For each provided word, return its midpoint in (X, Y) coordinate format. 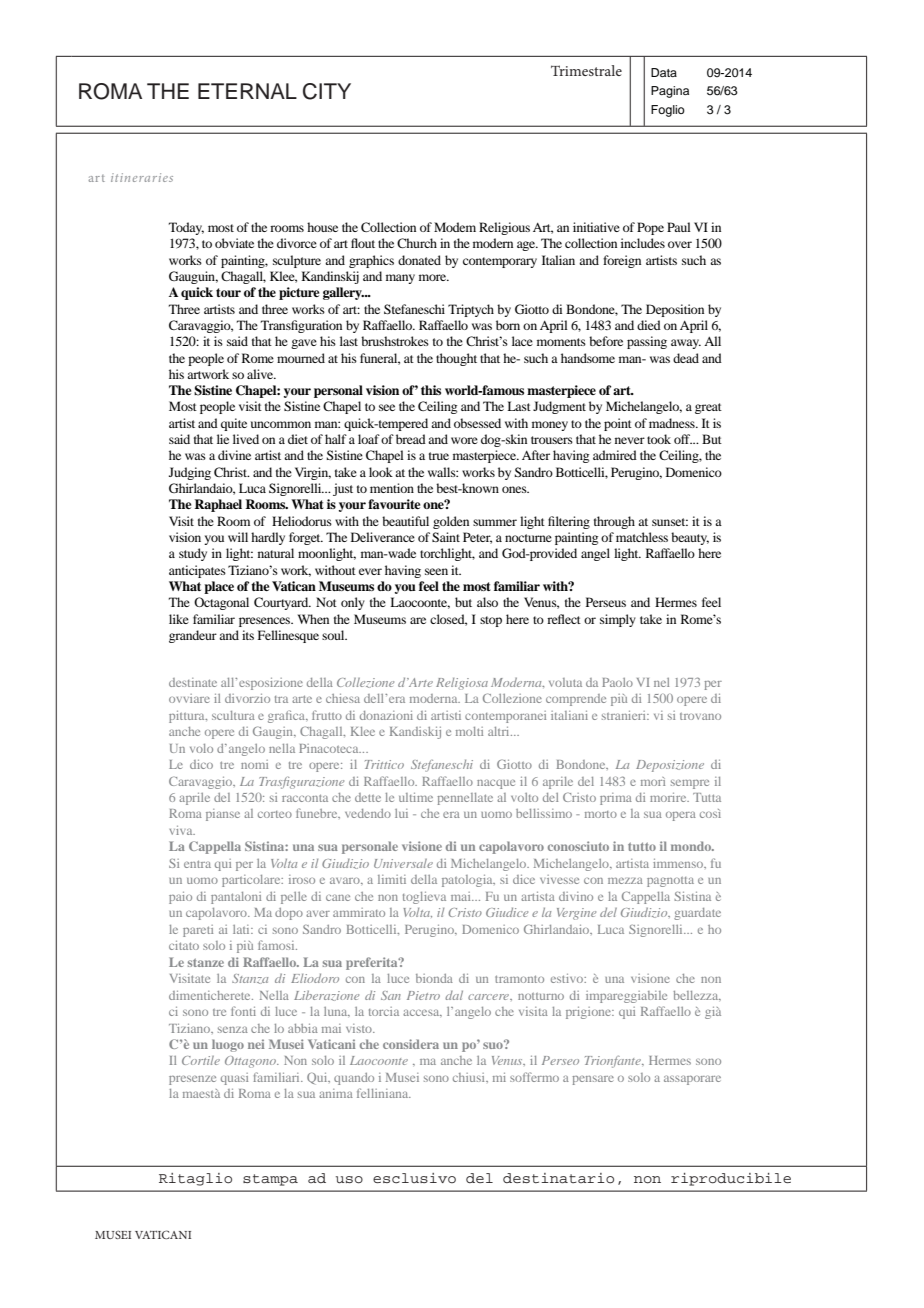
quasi (234, 1079)
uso (349, 1180)
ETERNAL (247, 91)
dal (454, 995)
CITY (327, 91)
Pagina (670, 92)
